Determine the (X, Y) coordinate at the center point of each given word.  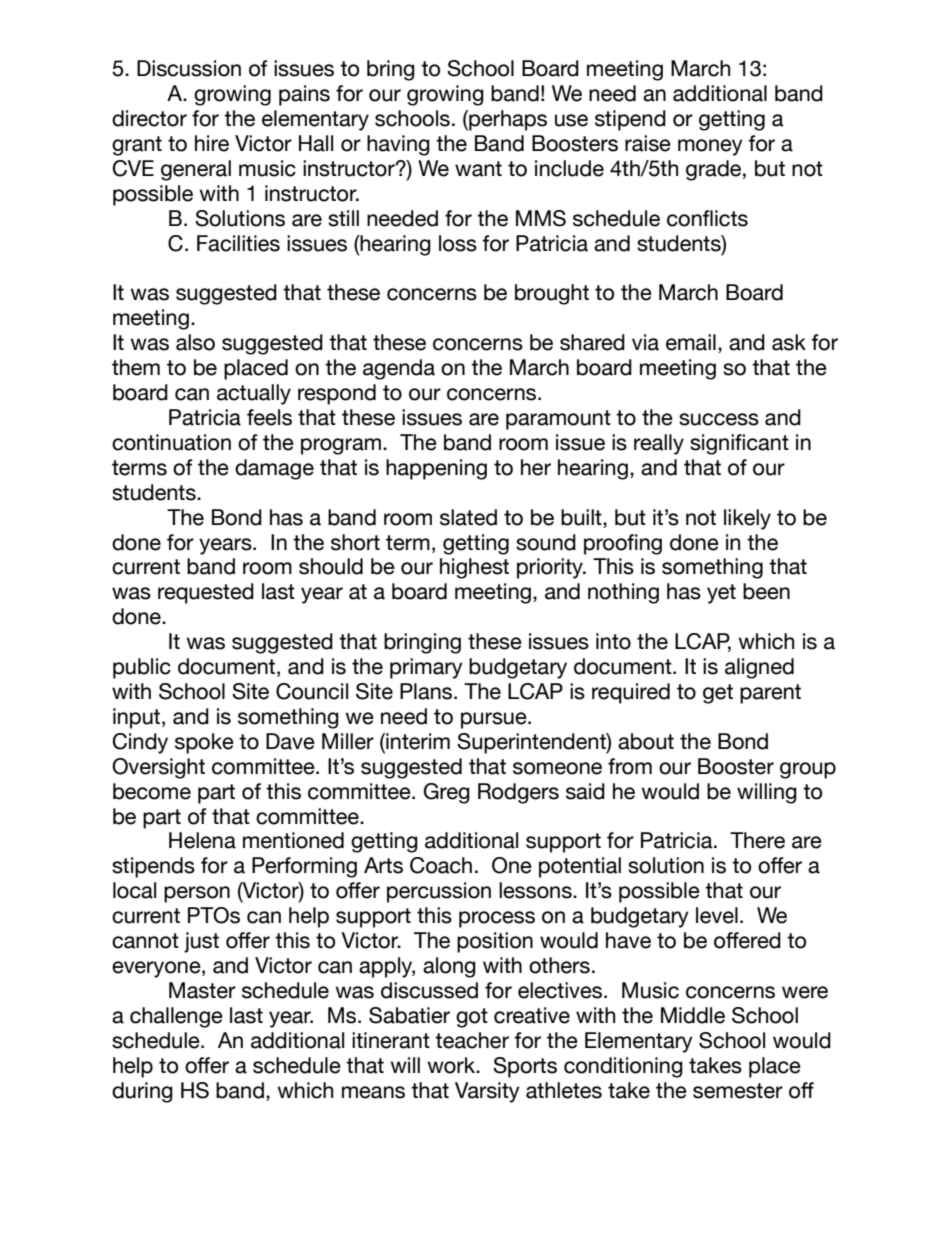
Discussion (189, 68)
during (142, 1092)
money (710, 147)
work (453, 1065)
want (478, 169)
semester (738, 1091)
